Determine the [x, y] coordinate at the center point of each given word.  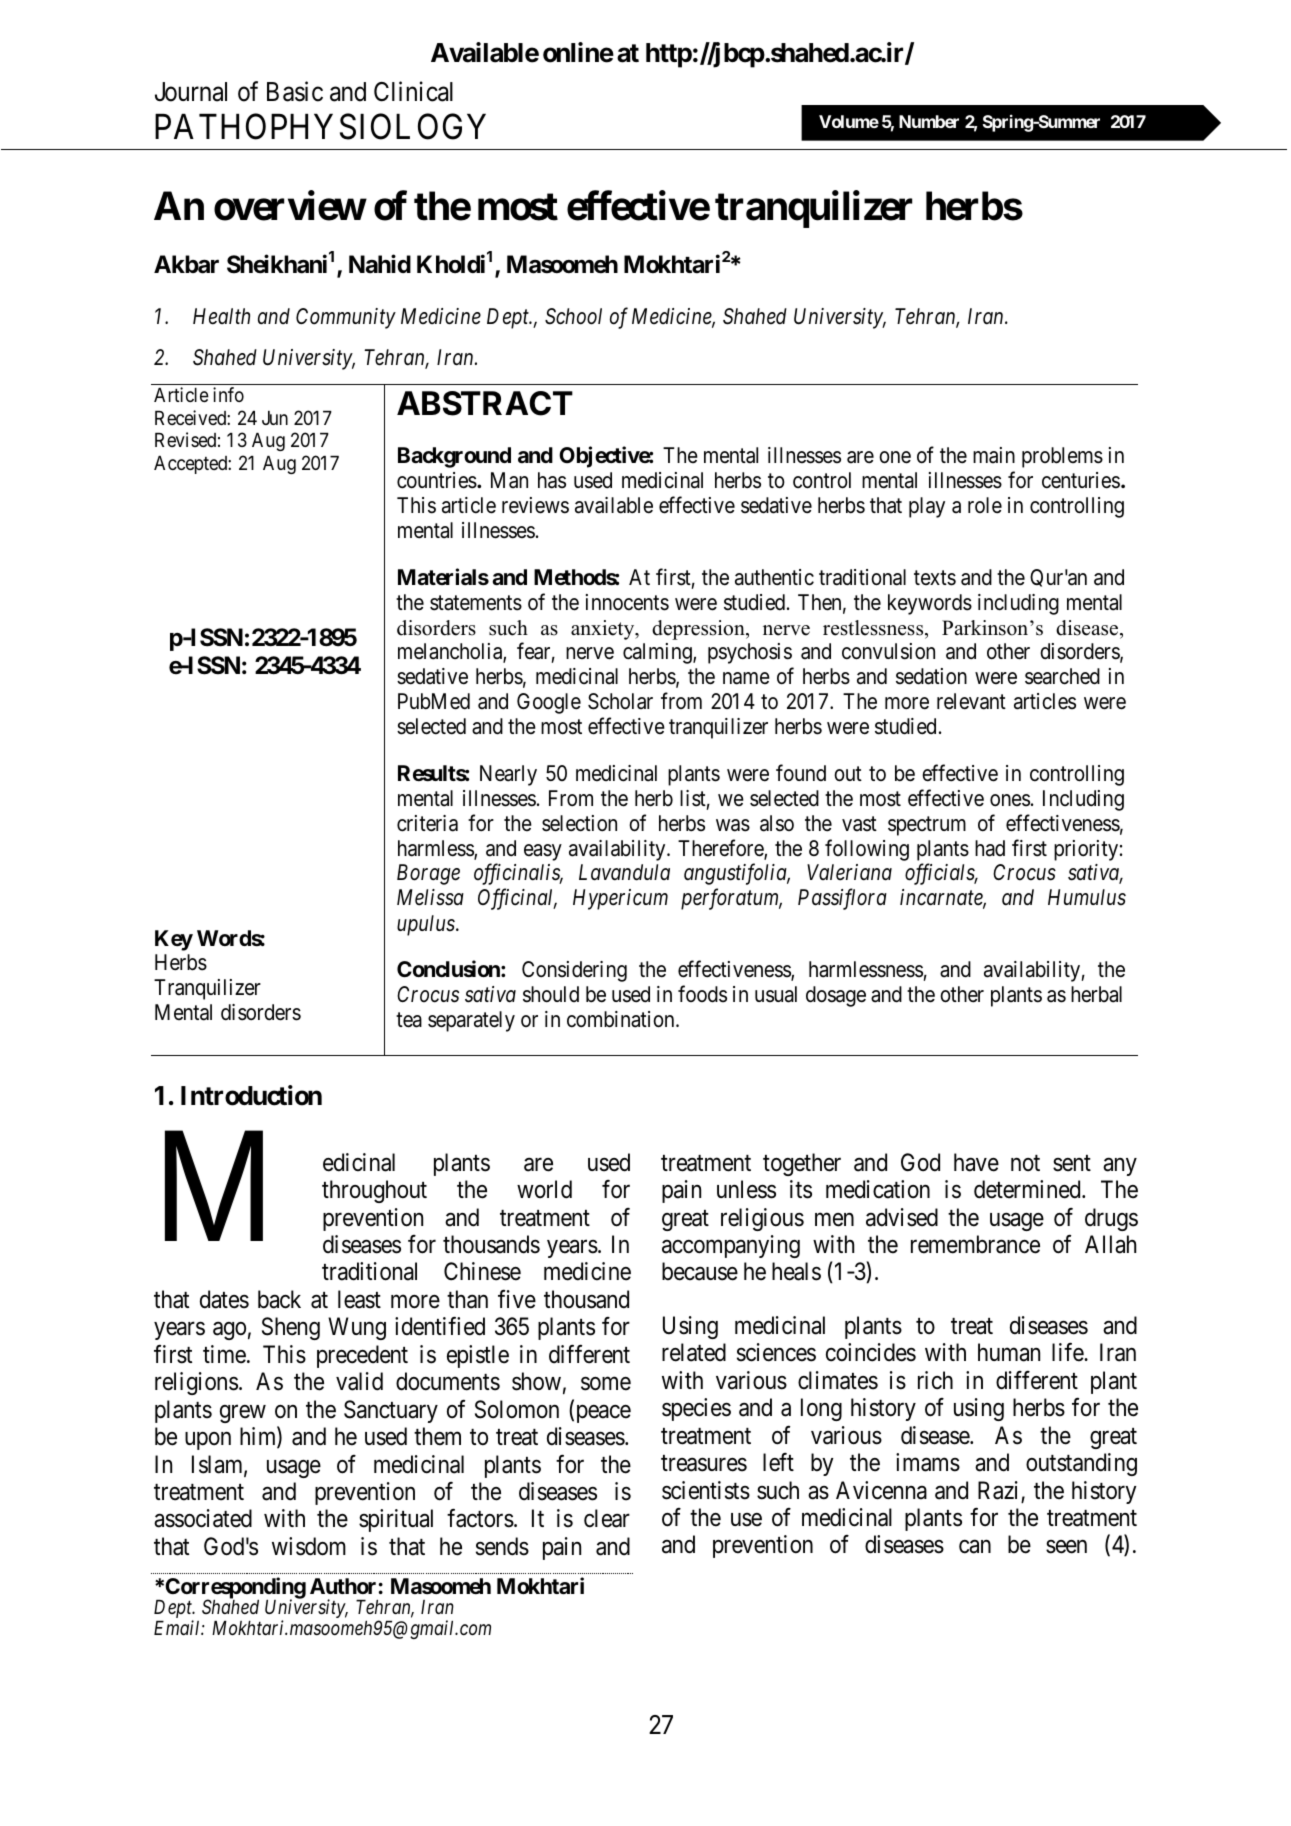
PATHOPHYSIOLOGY [320, 127]
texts [935, 578]
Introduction [251, 1095]
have [976, 1162]
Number [929, 121]
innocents [627, 602]
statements [476, 603]
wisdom [309, 1546]
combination [622, 1019]
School [573, 316]
